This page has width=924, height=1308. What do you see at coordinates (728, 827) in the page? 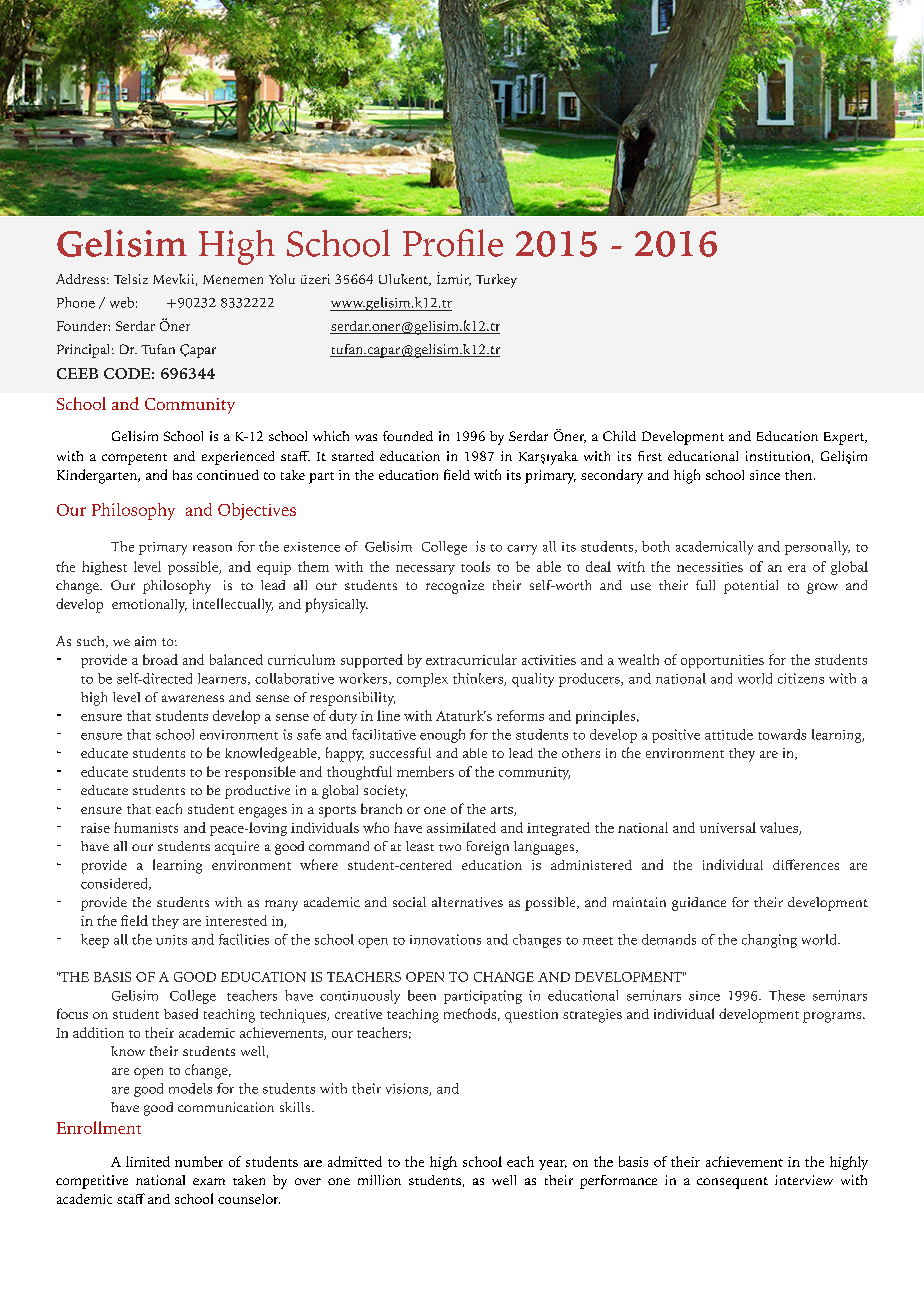
I see `universal` at bounding box center [728, 827].
